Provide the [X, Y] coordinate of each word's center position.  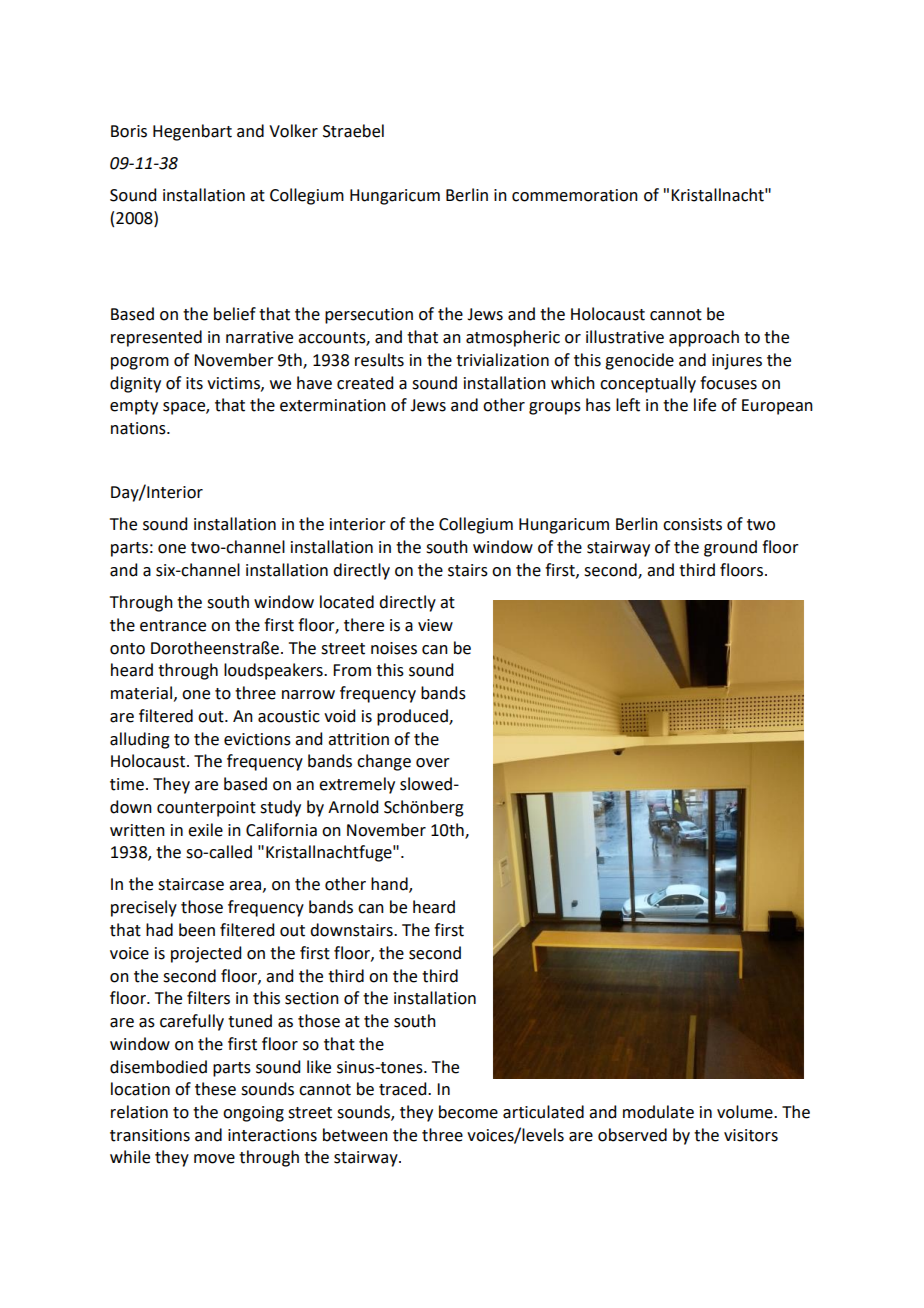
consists [692, 524]
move [214, 1159]
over [433, 763]
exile [205, 830]
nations [139, 428]
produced [413, 717]
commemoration [575, 195]
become [468, 1112]
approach [704, 338]
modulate [658, 1112]
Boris [129, 131]
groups [555, 408]
